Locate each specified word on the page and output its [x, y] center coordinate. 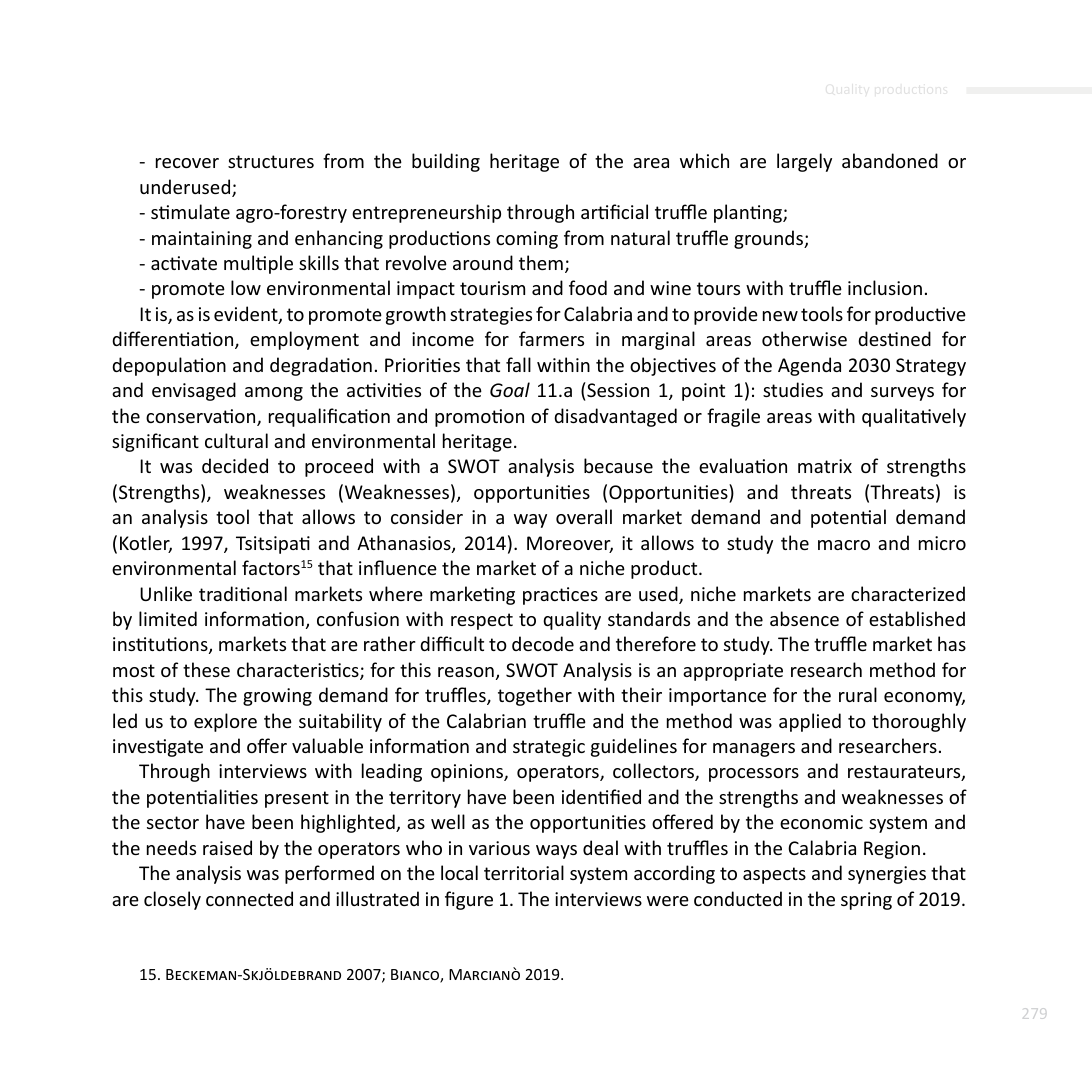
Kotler [146, 544]
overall [584, 516]
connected [249, 898]
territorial [524, 872]
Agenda [809, 366]
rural [858, 694]
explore [225, 722]
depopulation [169, 366]
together [535, 696]
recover [187, 163]
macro [844, 545]
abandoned [890, 160]
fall [518, 364]
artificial [614, 211]
